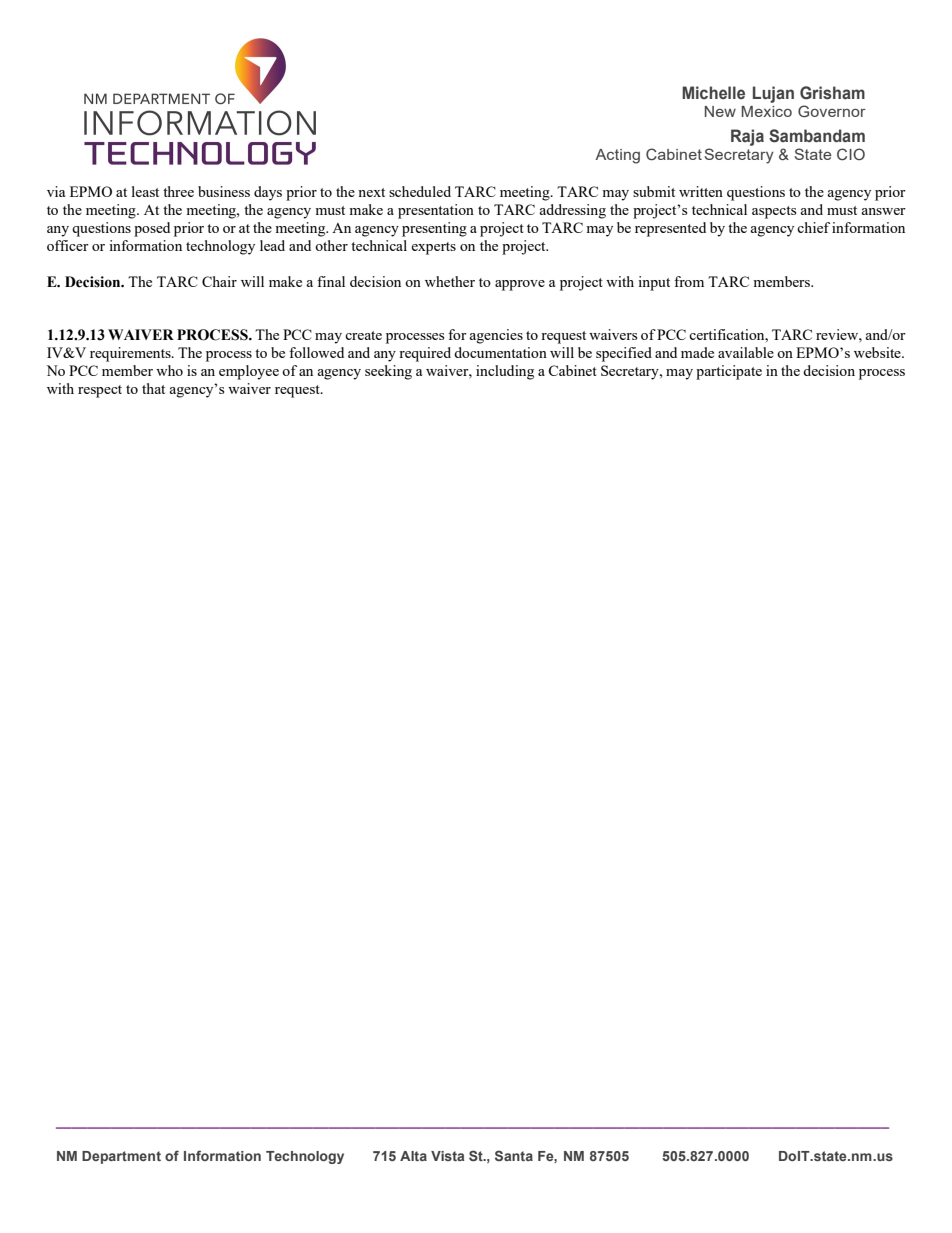 Image resolution: width=952 pixels, height=1233 pixels. Describe the element at coordinates (729, 372) in the document. I see `participate` at that location.
